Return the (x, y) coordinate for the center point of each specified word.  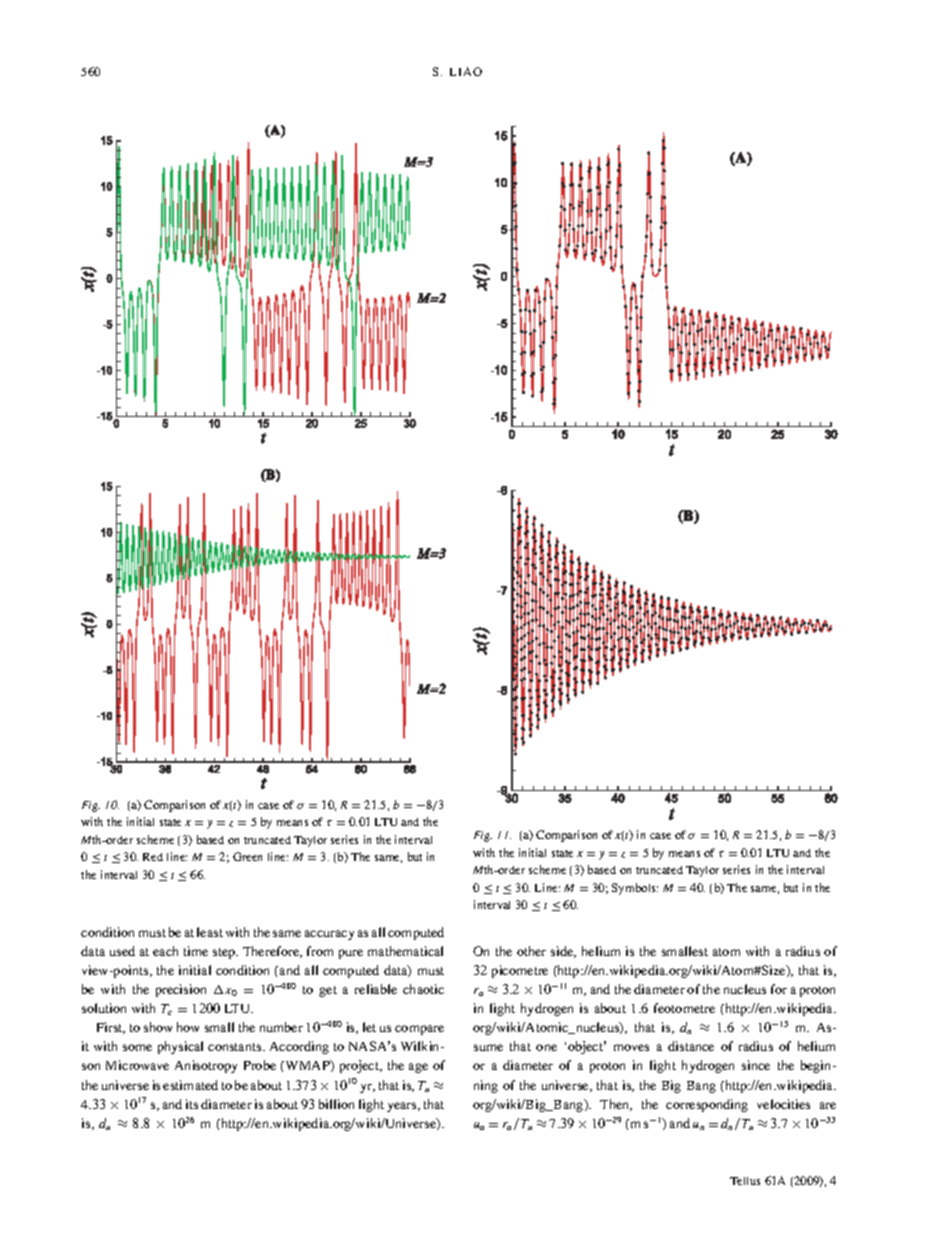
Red (153, 857)
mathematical (405, 951)
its (192, 1104)
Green (247, 856)
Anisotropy (206, 1066)
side (563, 952)
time (196, 951)
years (403, 1107)
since (756, 1065)
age (418, 1068)
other (531, 951)
